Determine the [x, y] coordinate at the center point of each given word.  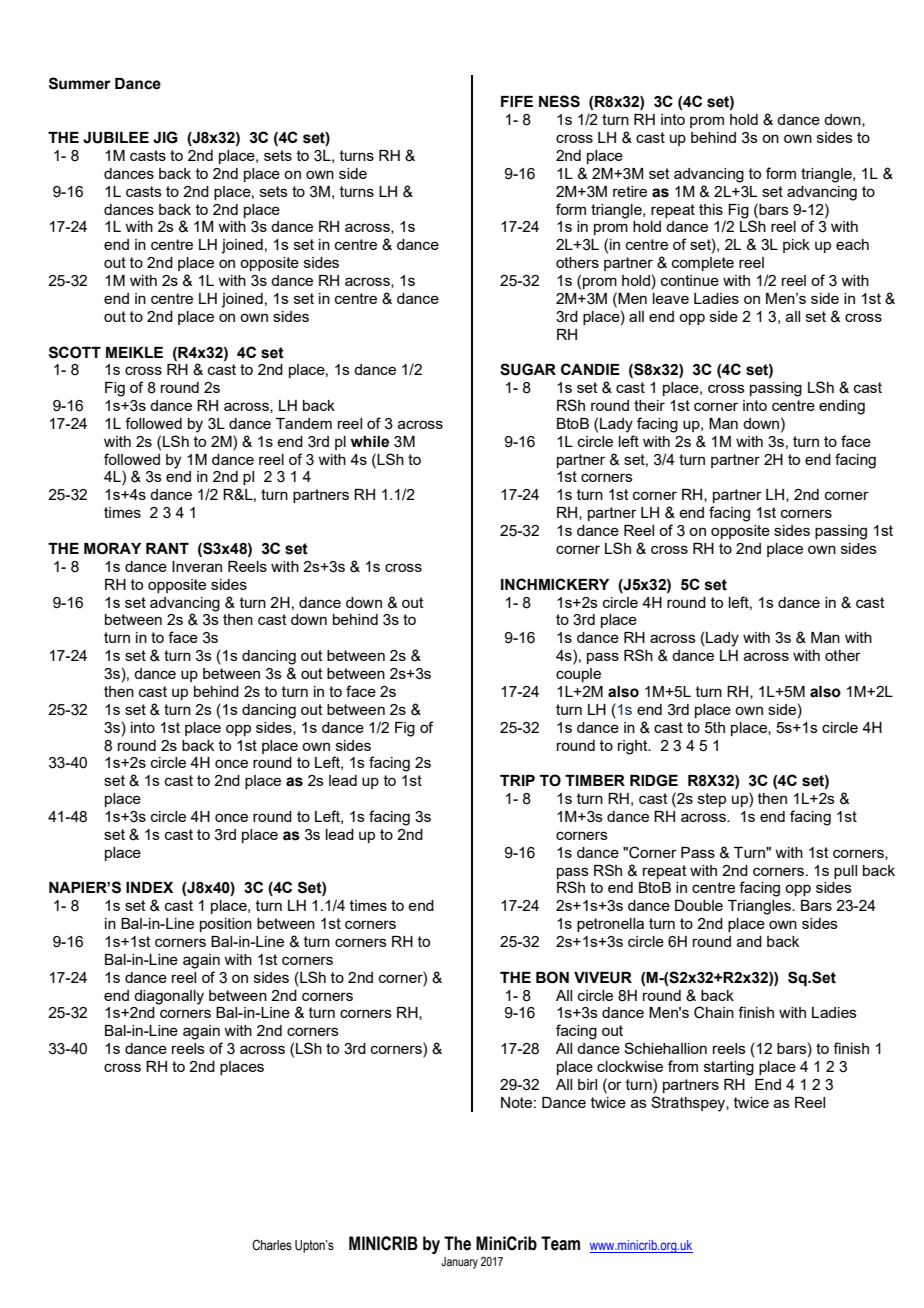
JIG [165, 137]
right [634, 747]
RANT [167, 548]
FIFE [517, 101]
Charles [272, 1245]
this [711, 209]
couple [578, 675]
